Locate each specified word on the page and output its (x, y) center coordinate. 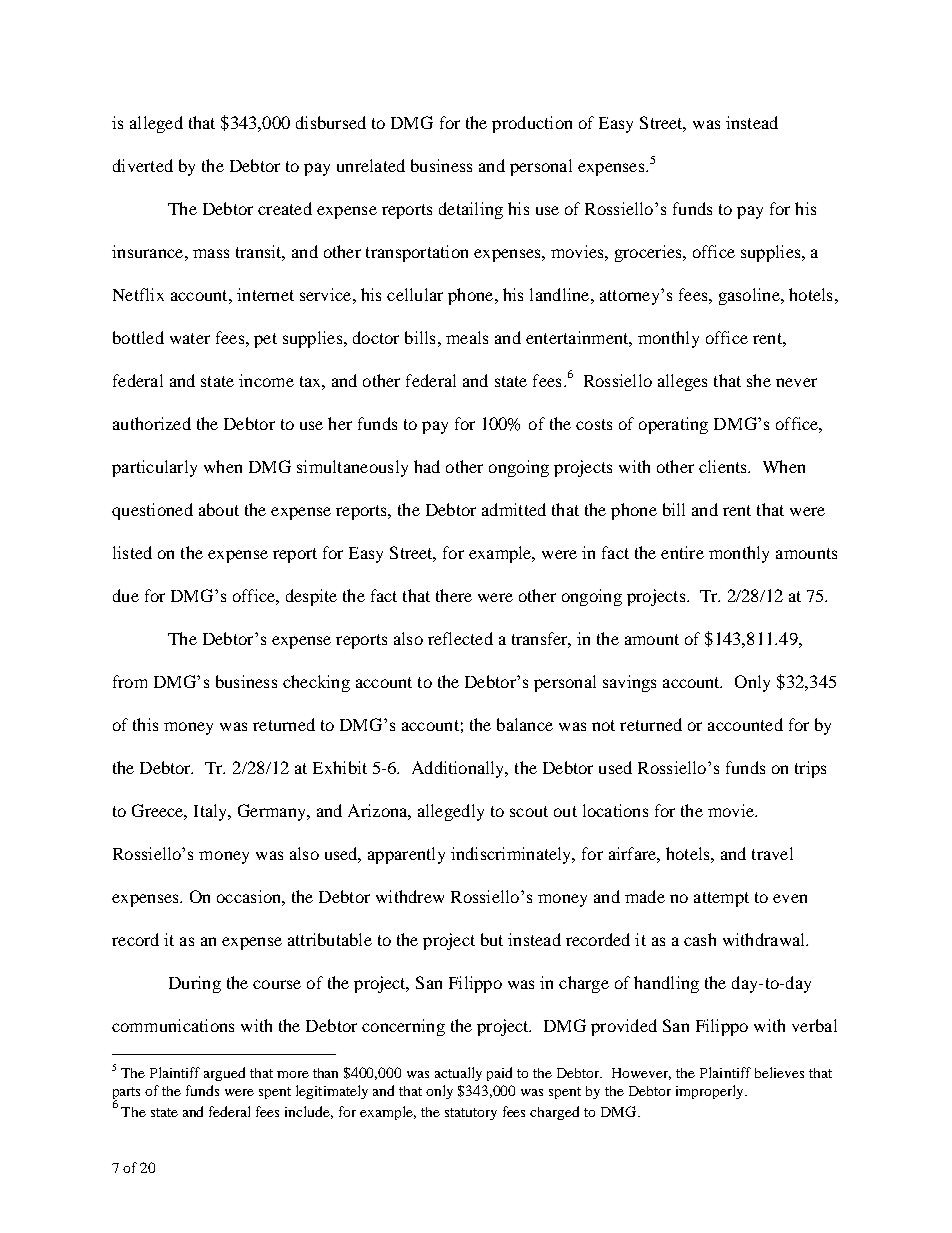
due (126, 595)
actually (458, 1074)
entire (682, 552)
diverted (143, 165)
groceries (649, 253)
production (532, 124)
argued (224, 1074)
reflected (460, 638)
